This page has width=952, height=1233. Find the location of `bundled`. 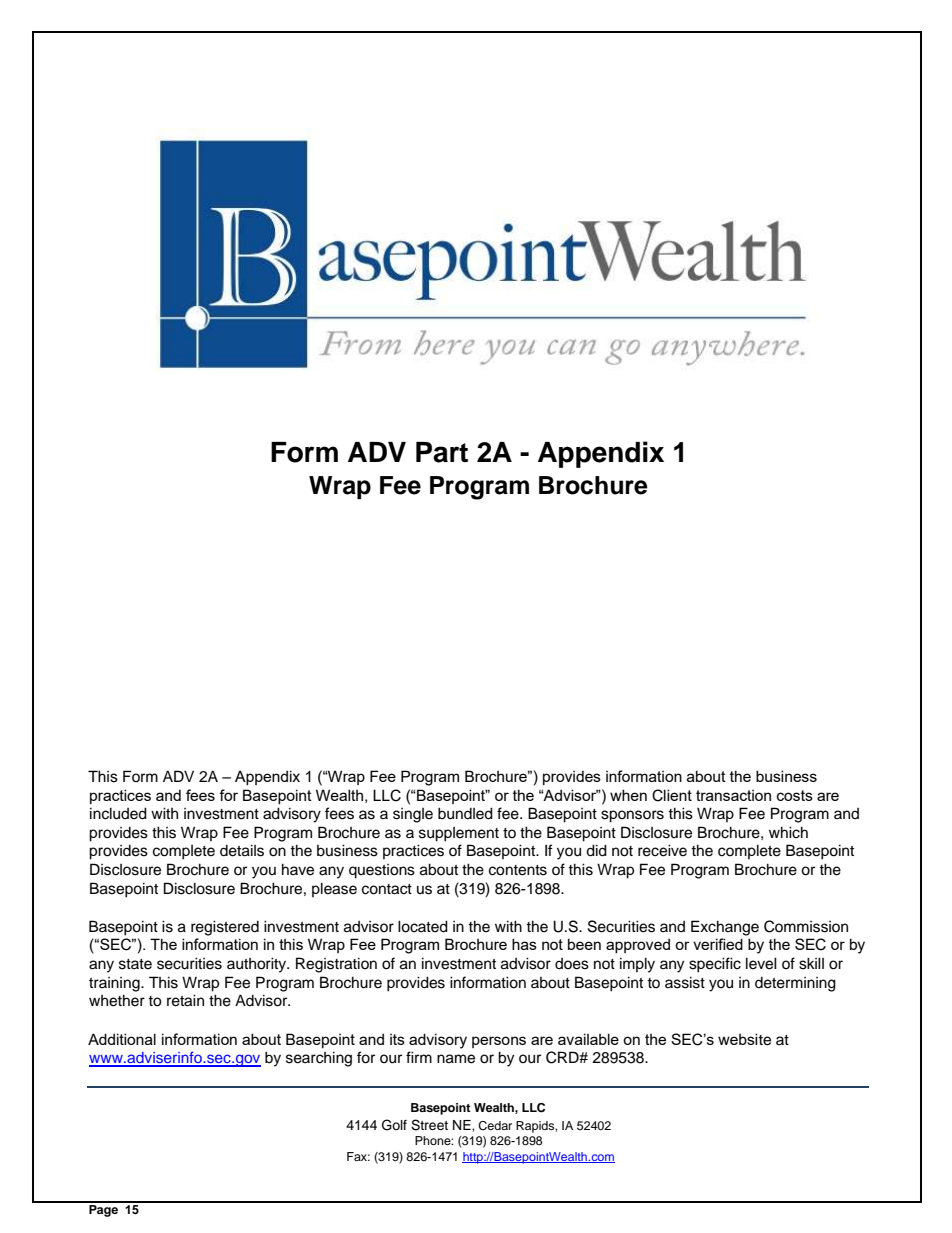

bundled is located at coordinates (465, 813).
